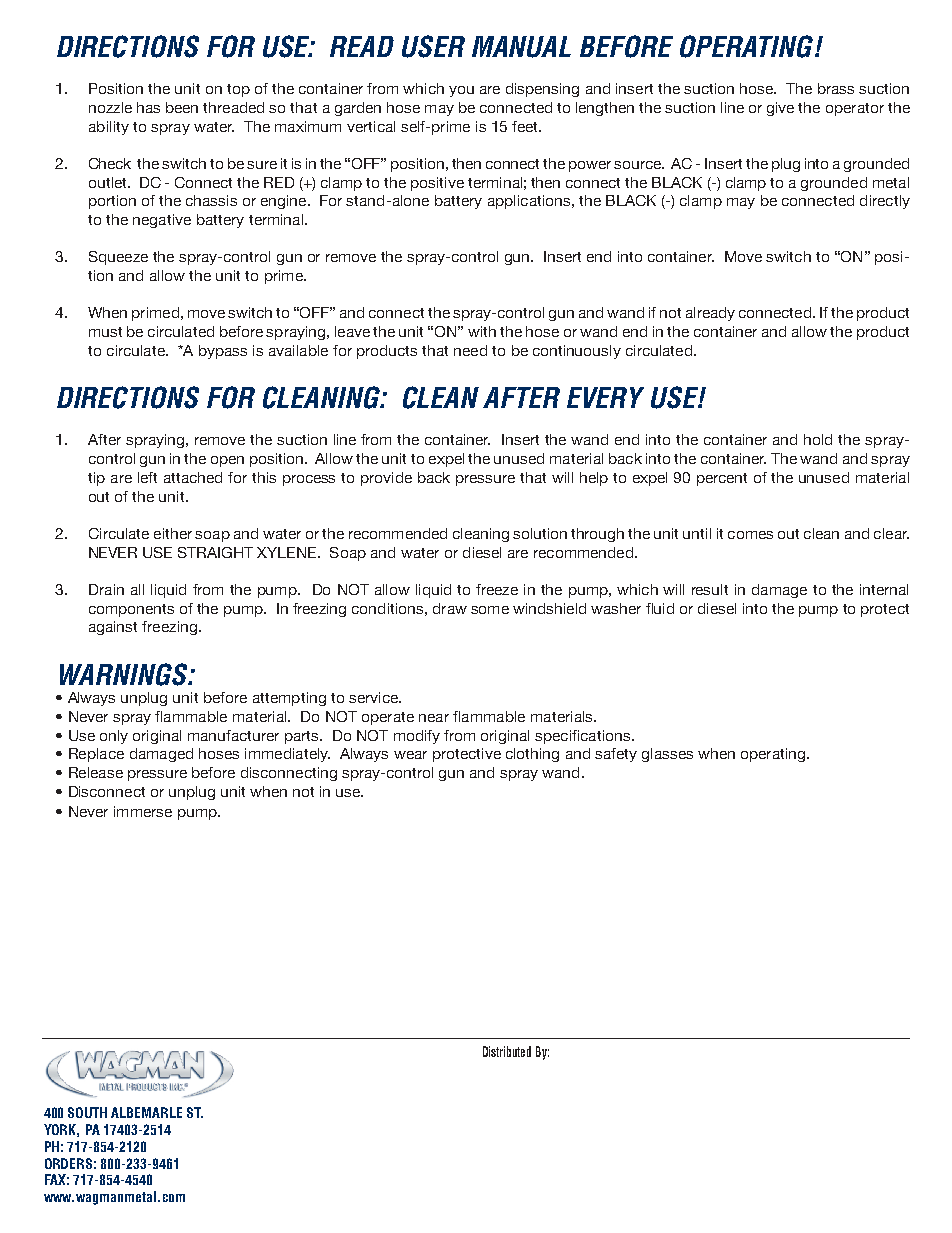 Image resolution: width=952 pixels, height=1233 pixels. Describe the element at coordinates (182, 107) in the screenshot. I see `been` at that location.
